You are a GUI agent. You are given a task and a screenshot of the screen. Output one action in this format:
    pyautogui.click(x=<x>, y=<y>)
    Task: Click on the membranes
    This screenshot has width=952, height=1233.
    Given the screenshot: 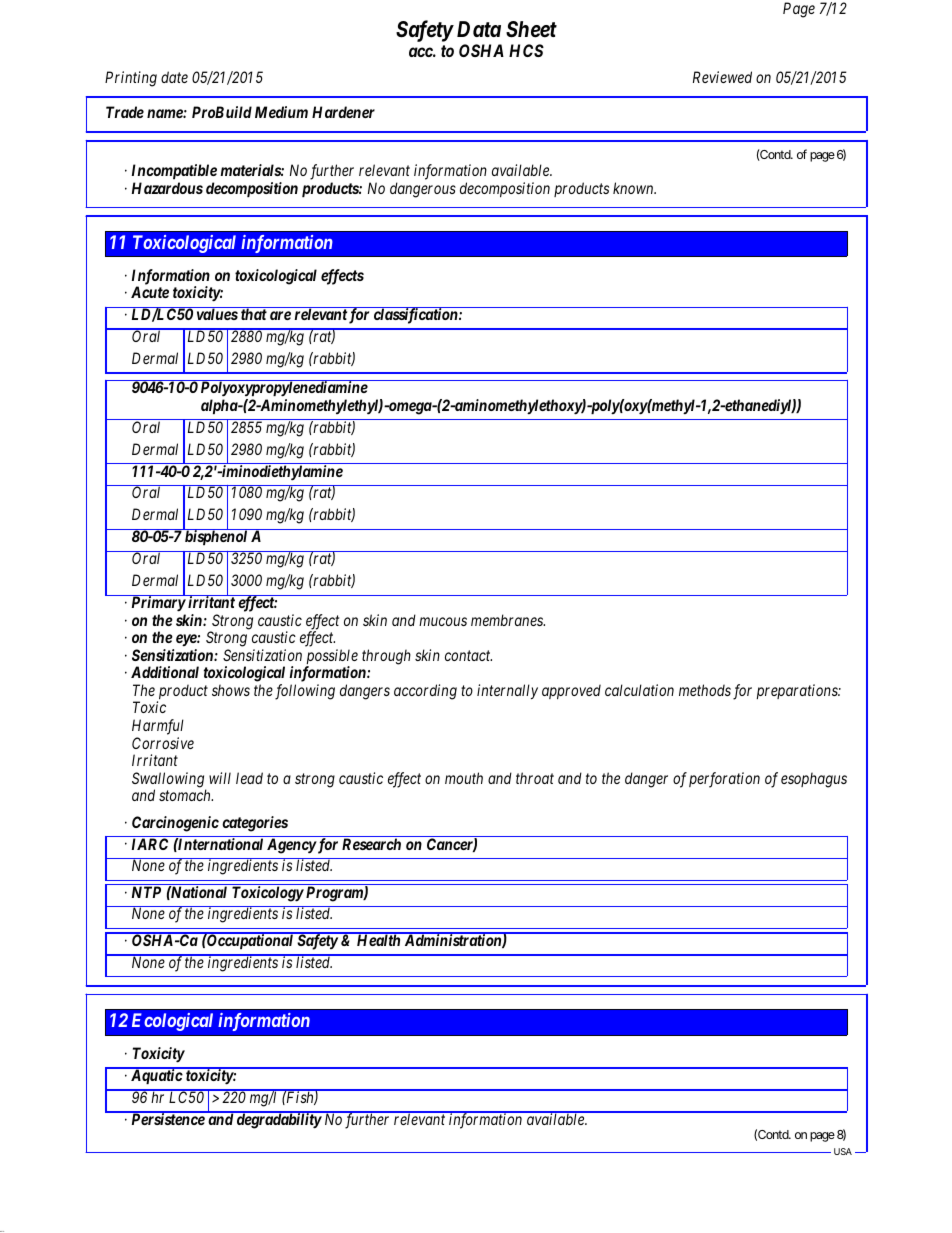 What is the action you would take?
    pyautogui.click(x=508, y=620)
